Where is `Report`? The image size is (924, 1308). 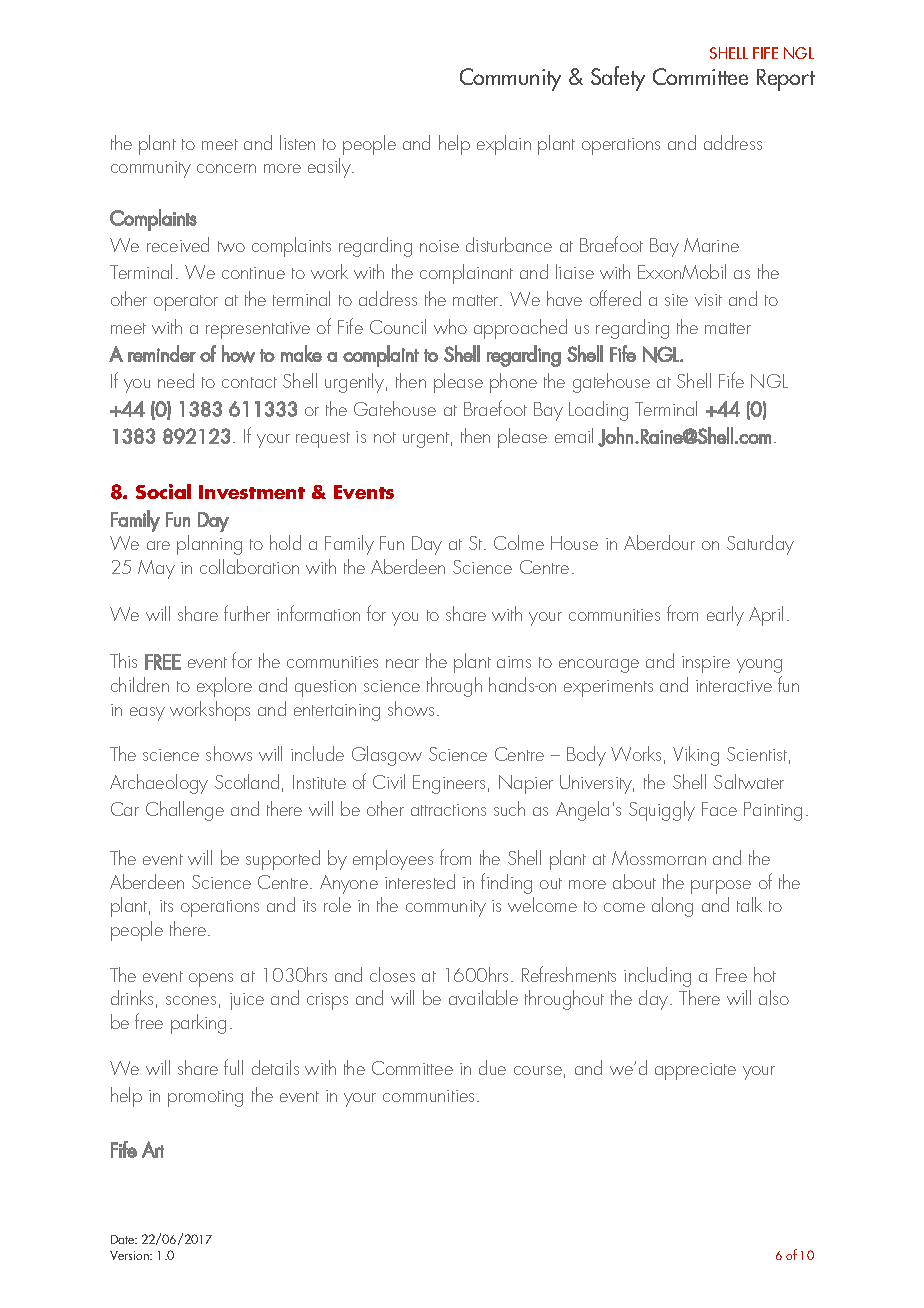
Report is located at coordinates (786, 80).
